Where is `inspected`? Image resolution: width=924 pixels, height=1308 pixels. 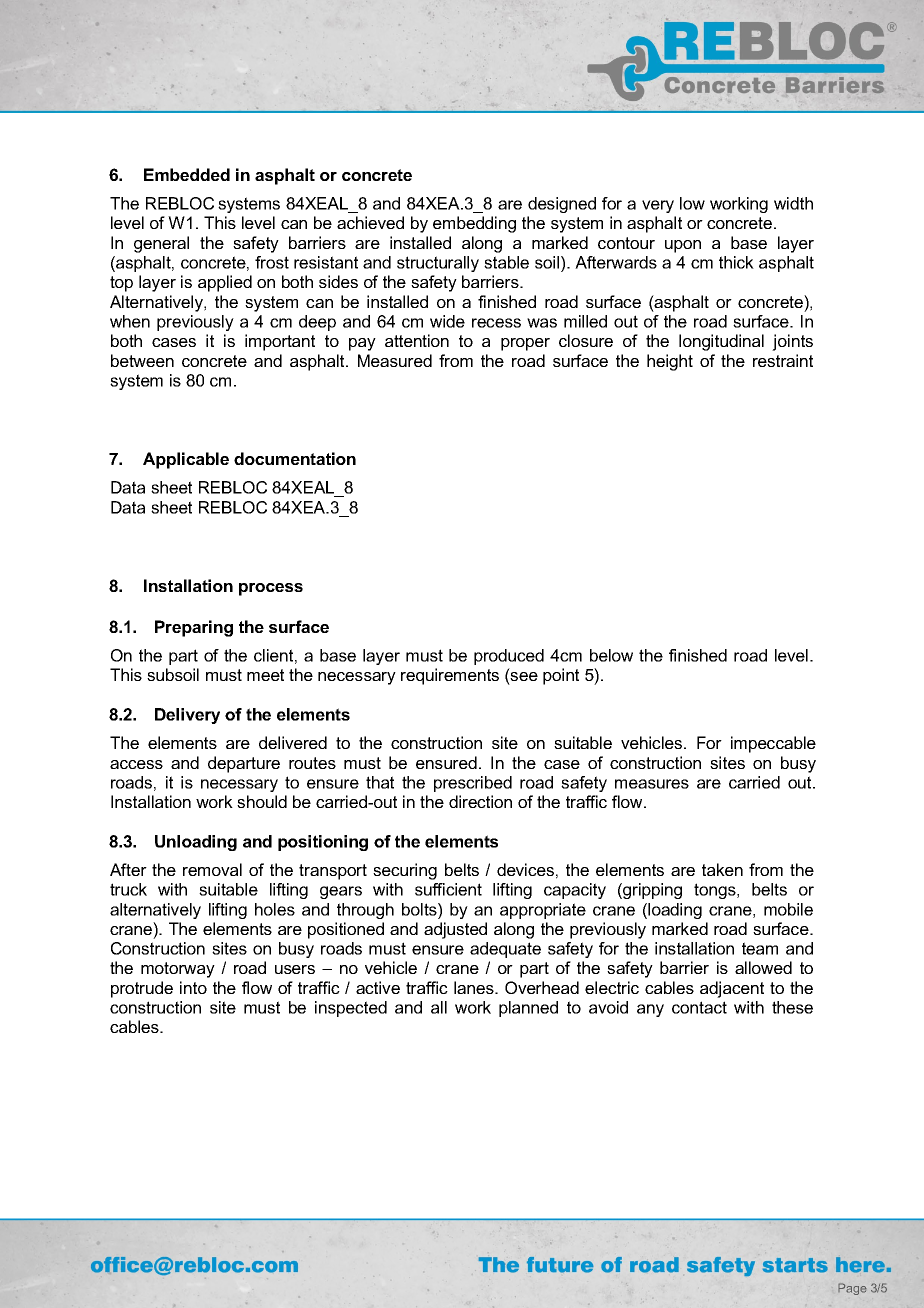 inspected is located at coordinates (351, 1009).
